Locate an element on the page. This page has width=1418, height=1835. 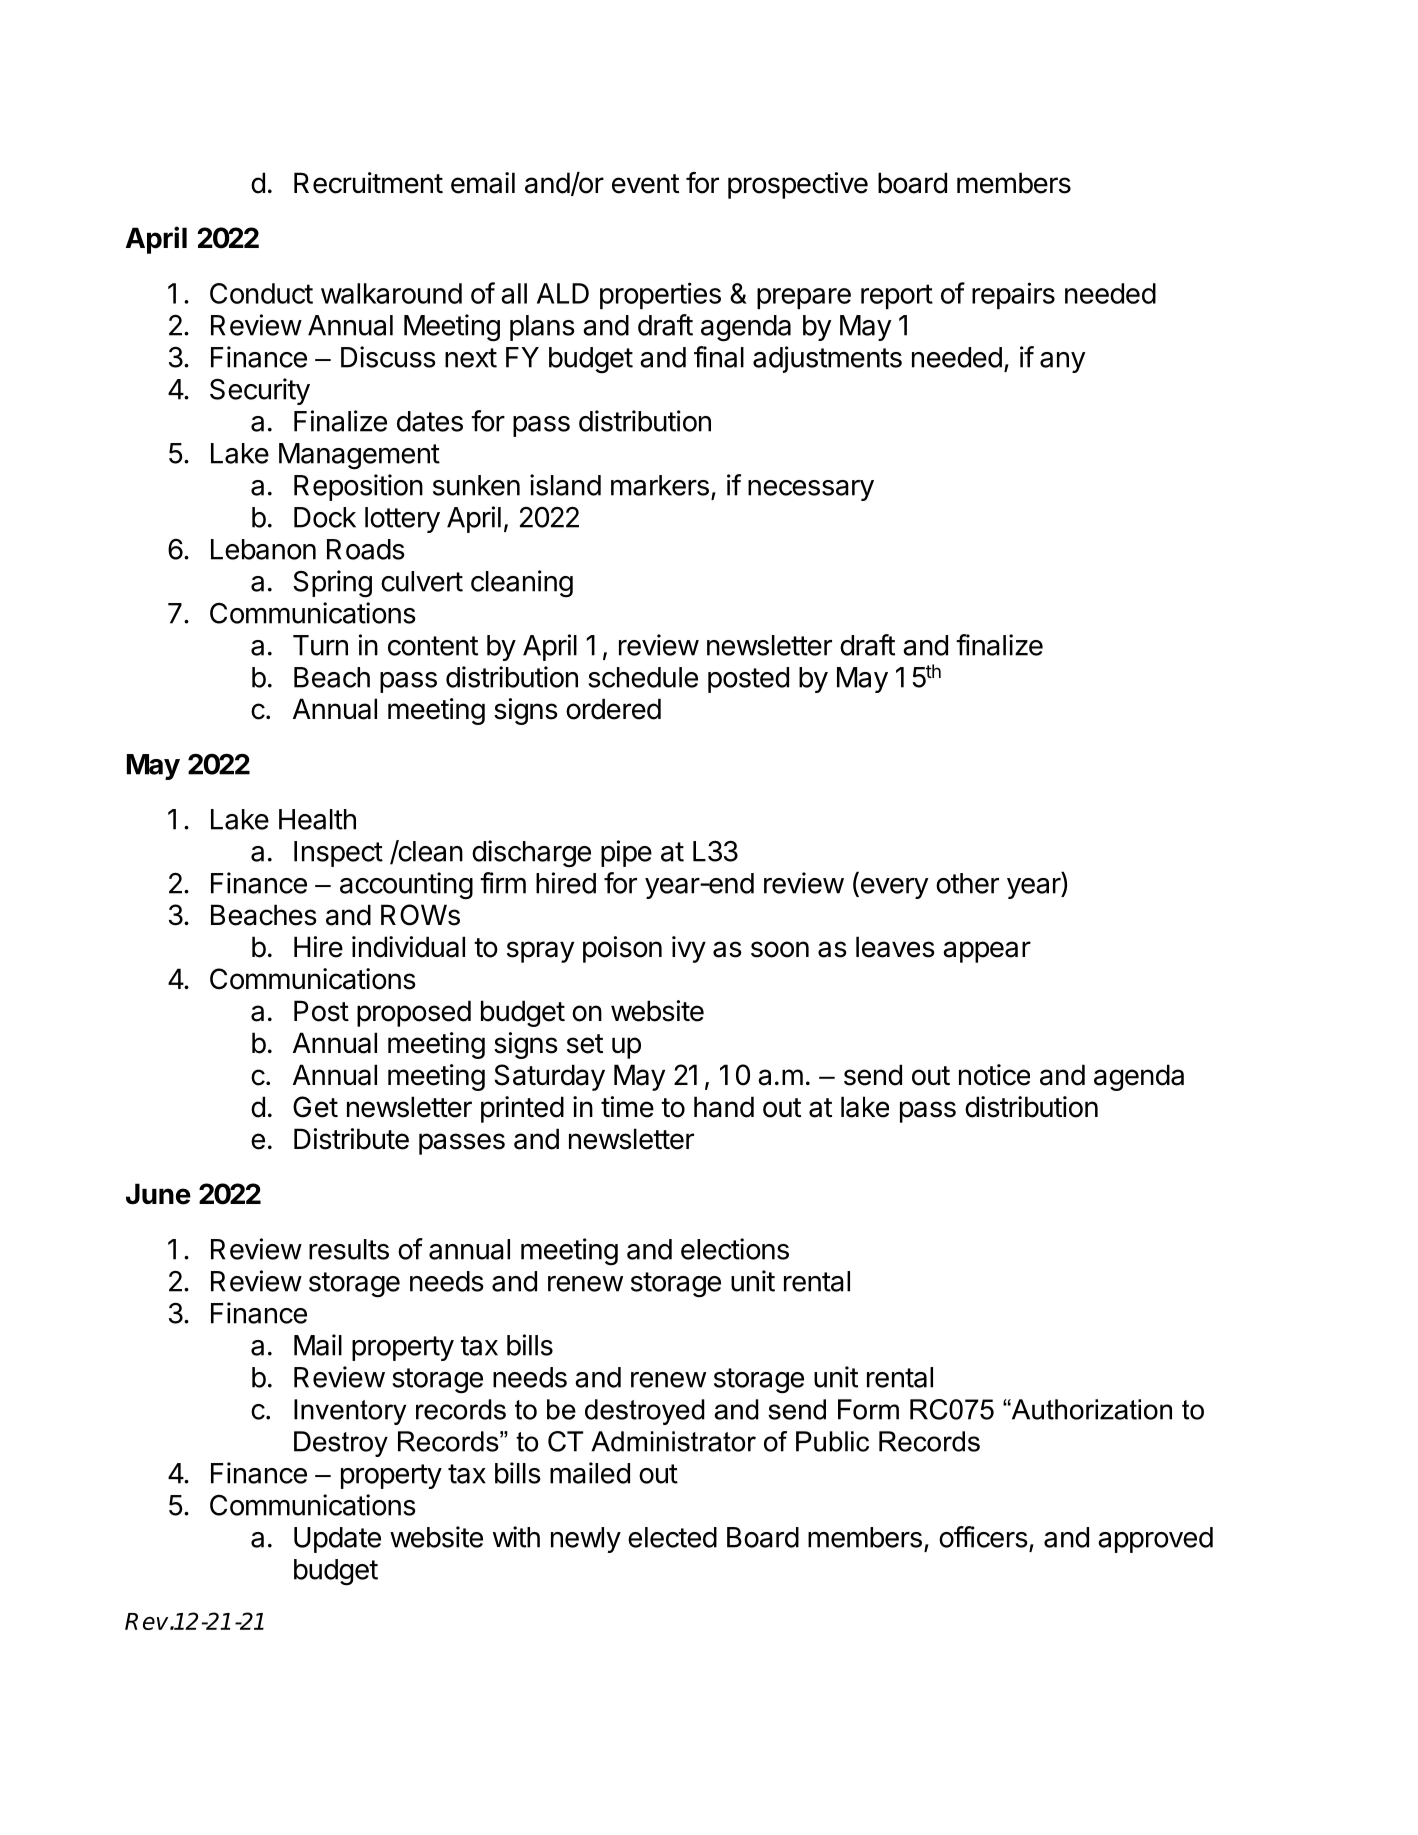
repairs is located at coordinates (1013, 295).
